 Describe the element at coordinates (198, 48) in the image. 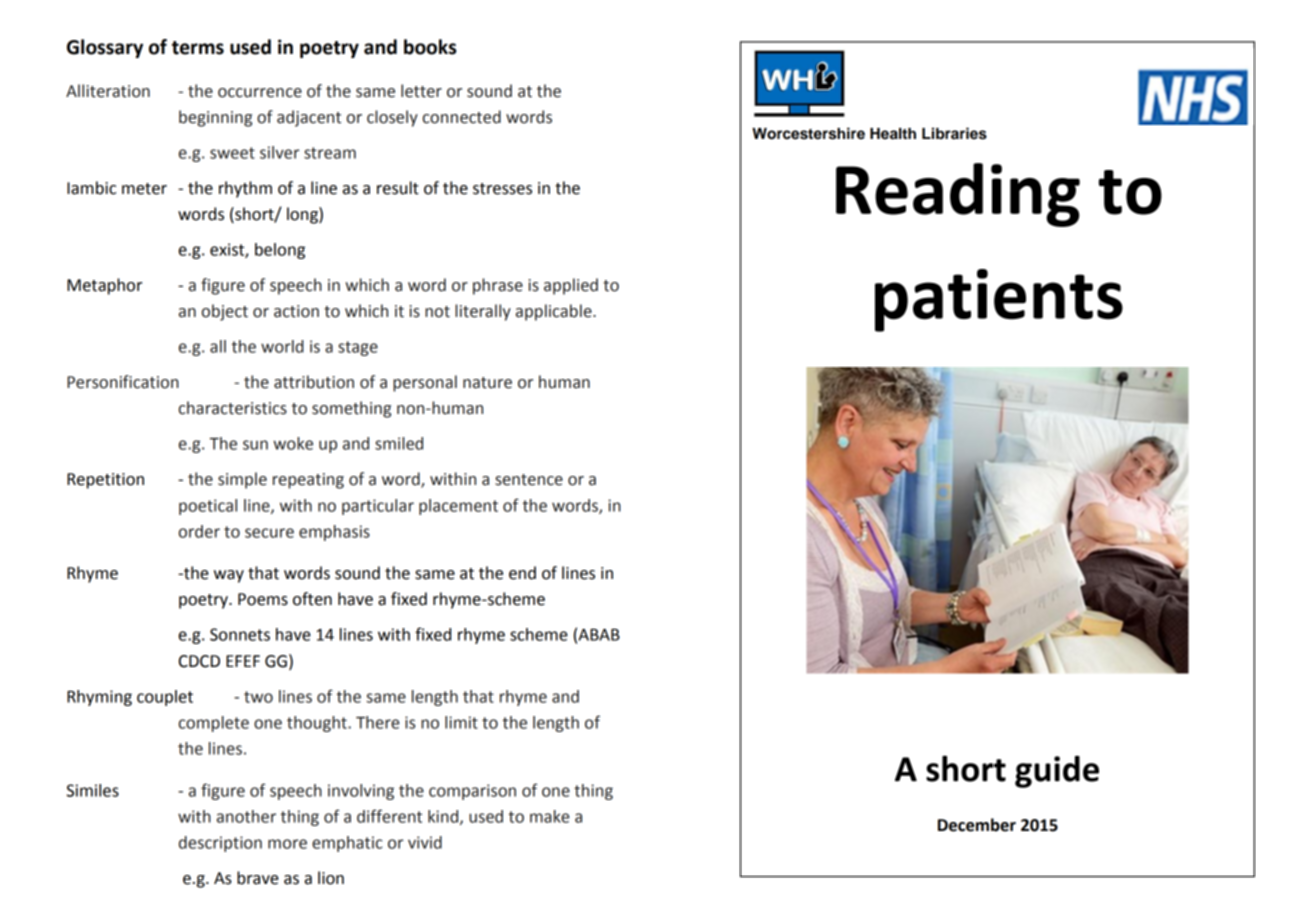

I see `terms` at that location.
